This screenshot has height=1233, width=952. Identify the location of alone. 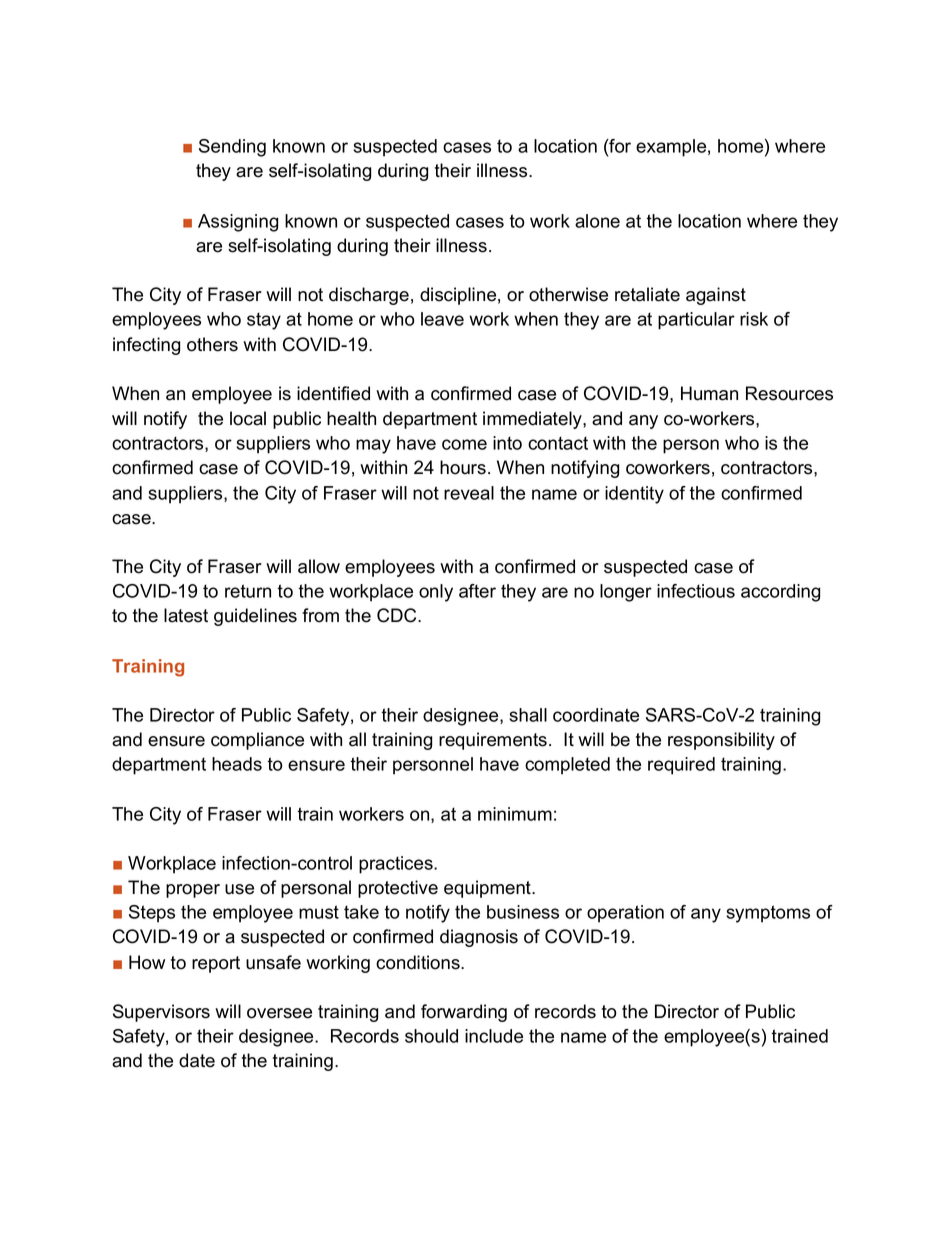
(597, 221).
